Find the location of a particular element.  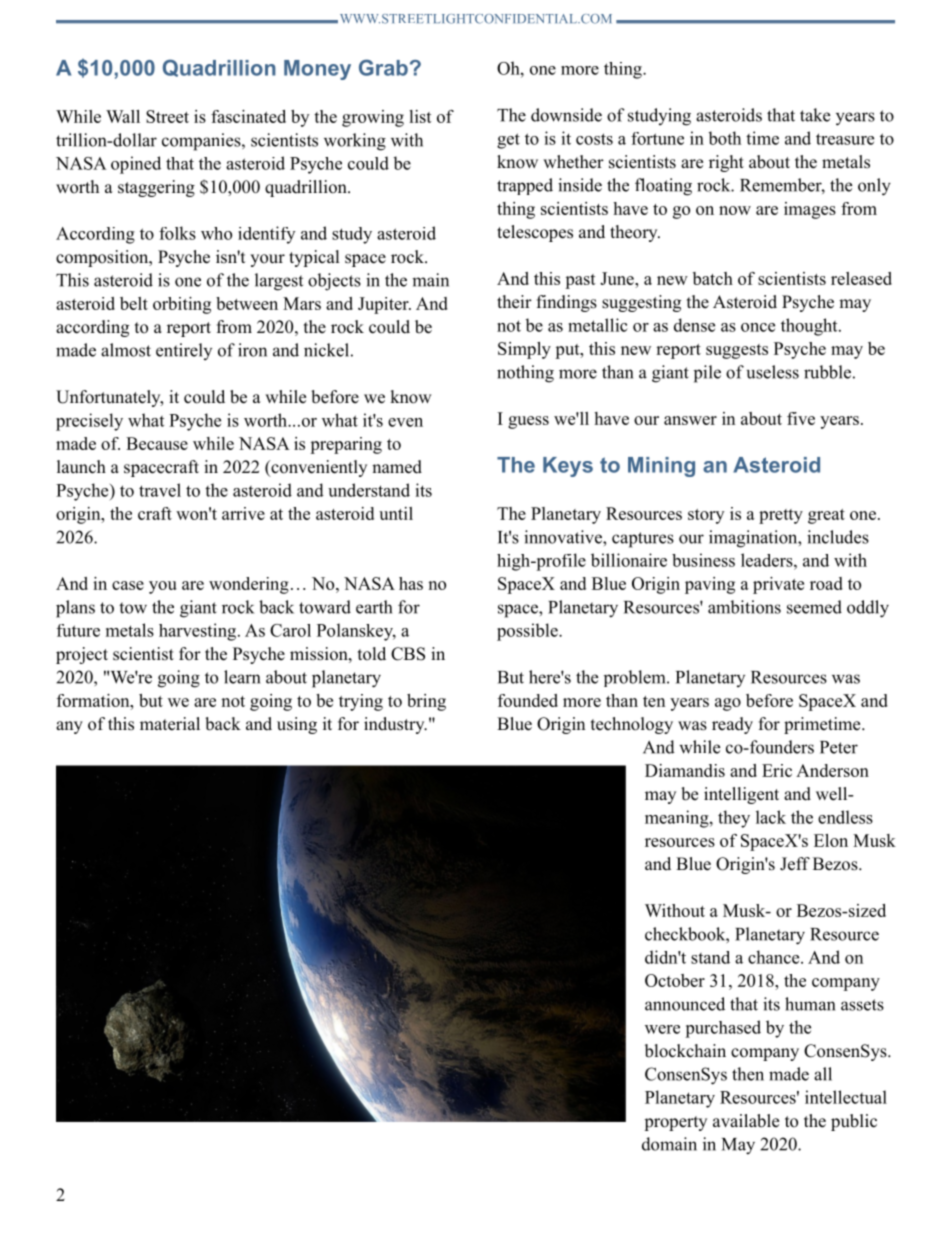

case is located at coordinates (128, 585).
